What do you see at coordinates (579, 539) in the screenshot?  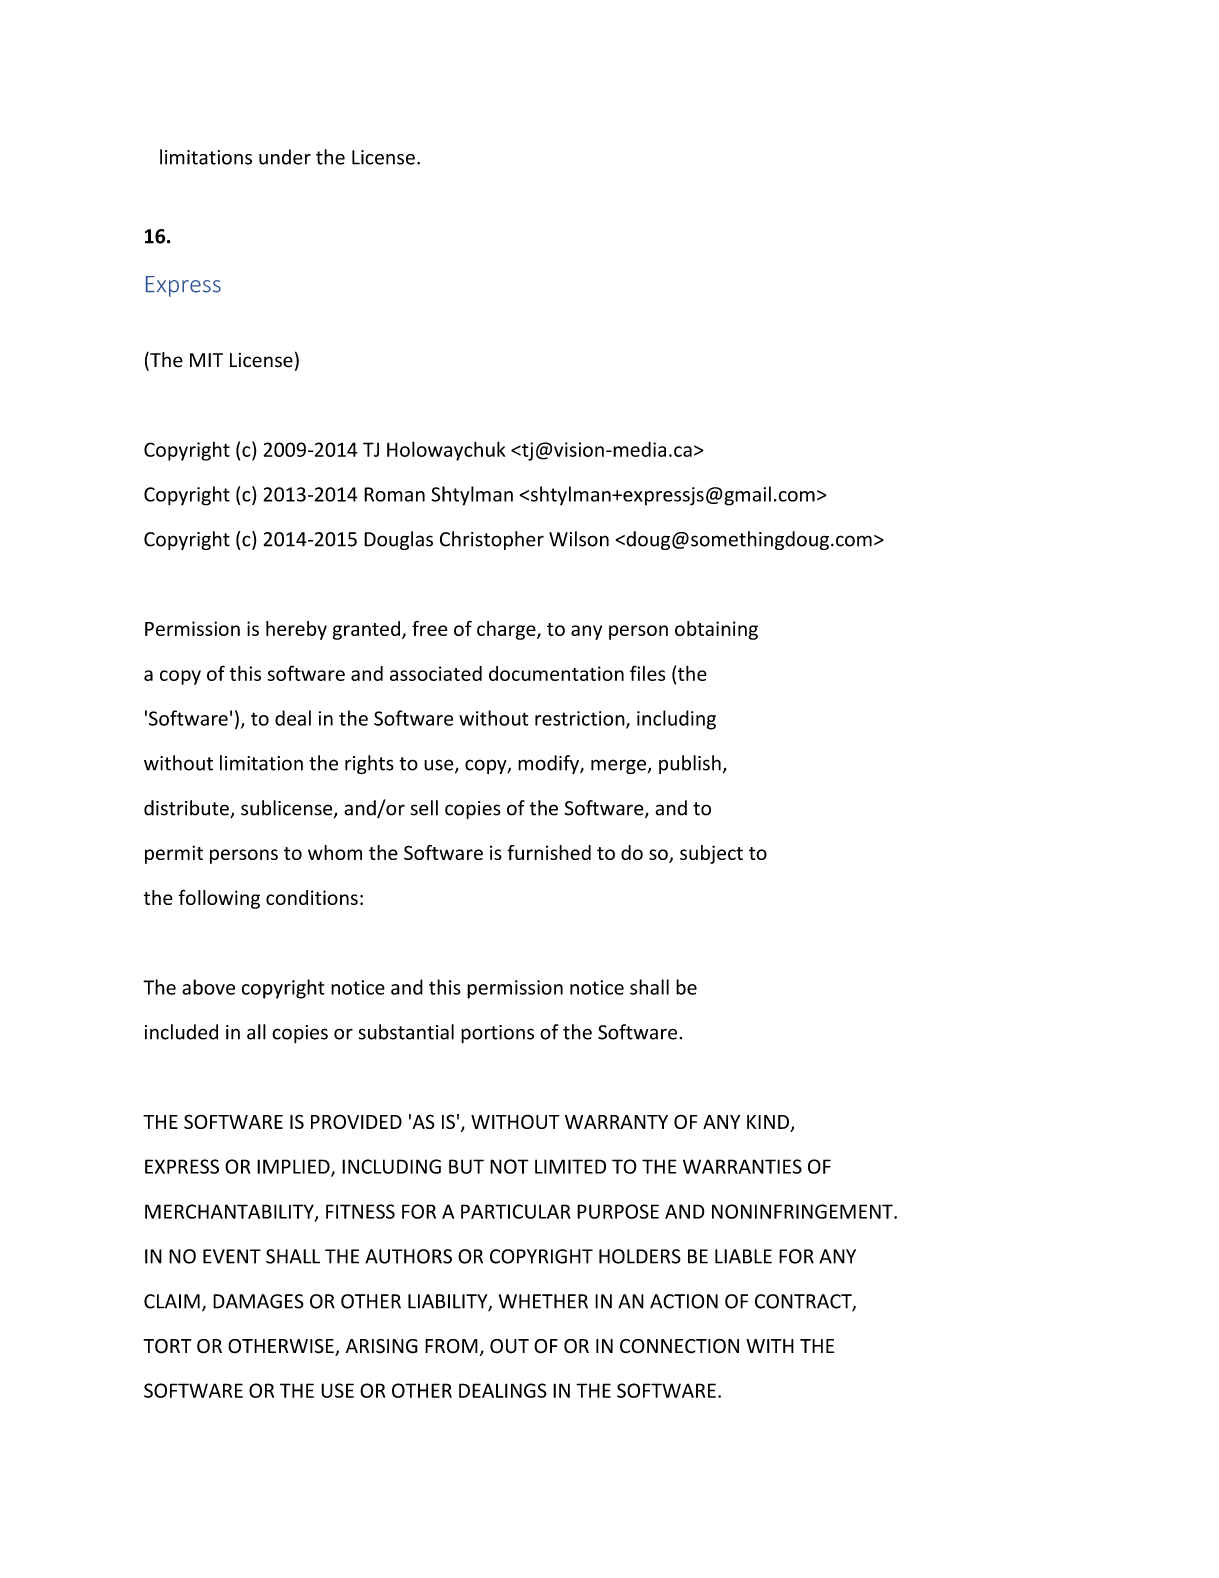 I see `Wilson` at bounding box center [579, 539].
